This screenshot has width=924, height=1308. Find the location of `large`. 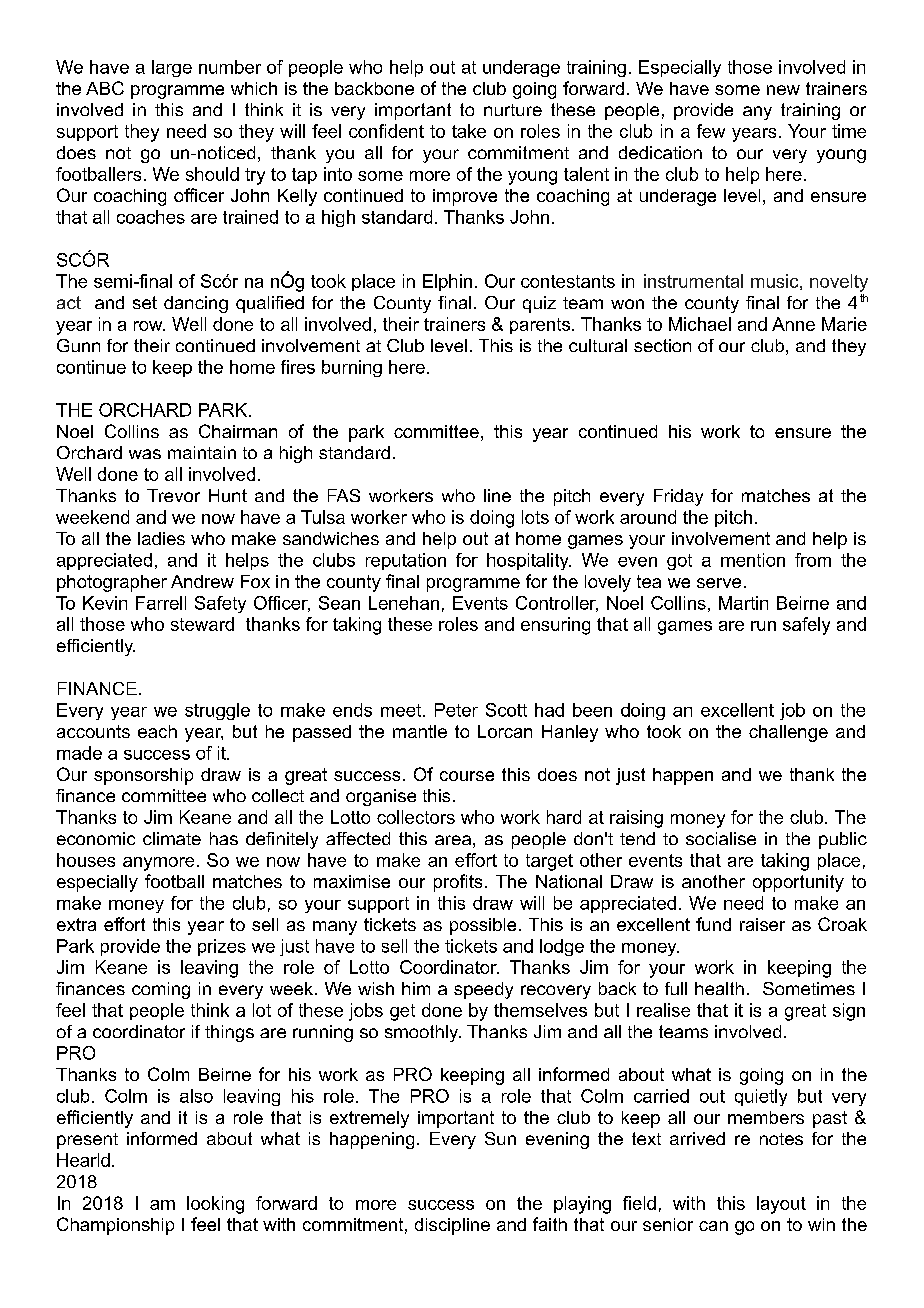

large is located at coordinates (172, 68).
